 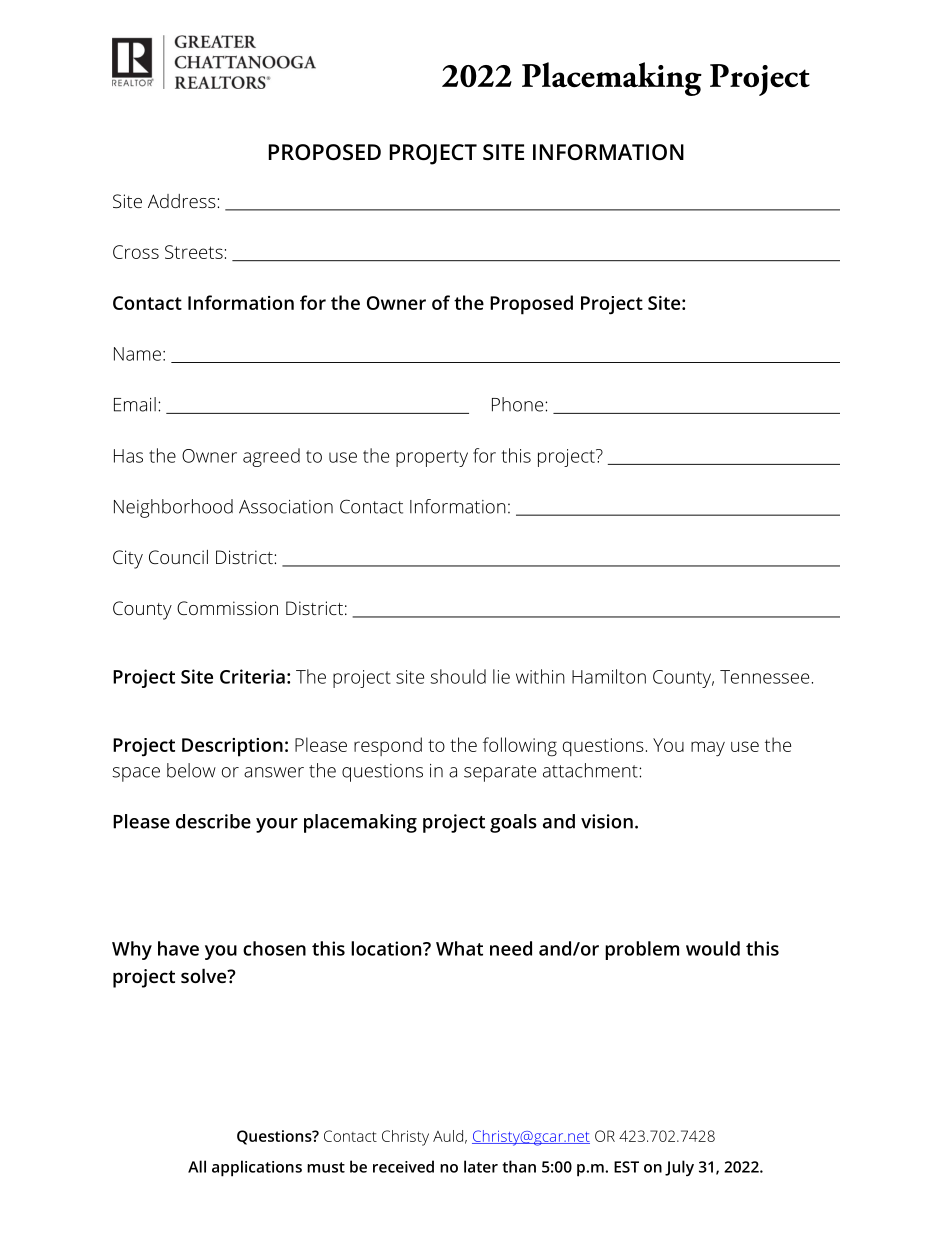 I want to click on Streets, so click(x=194, y=252).
